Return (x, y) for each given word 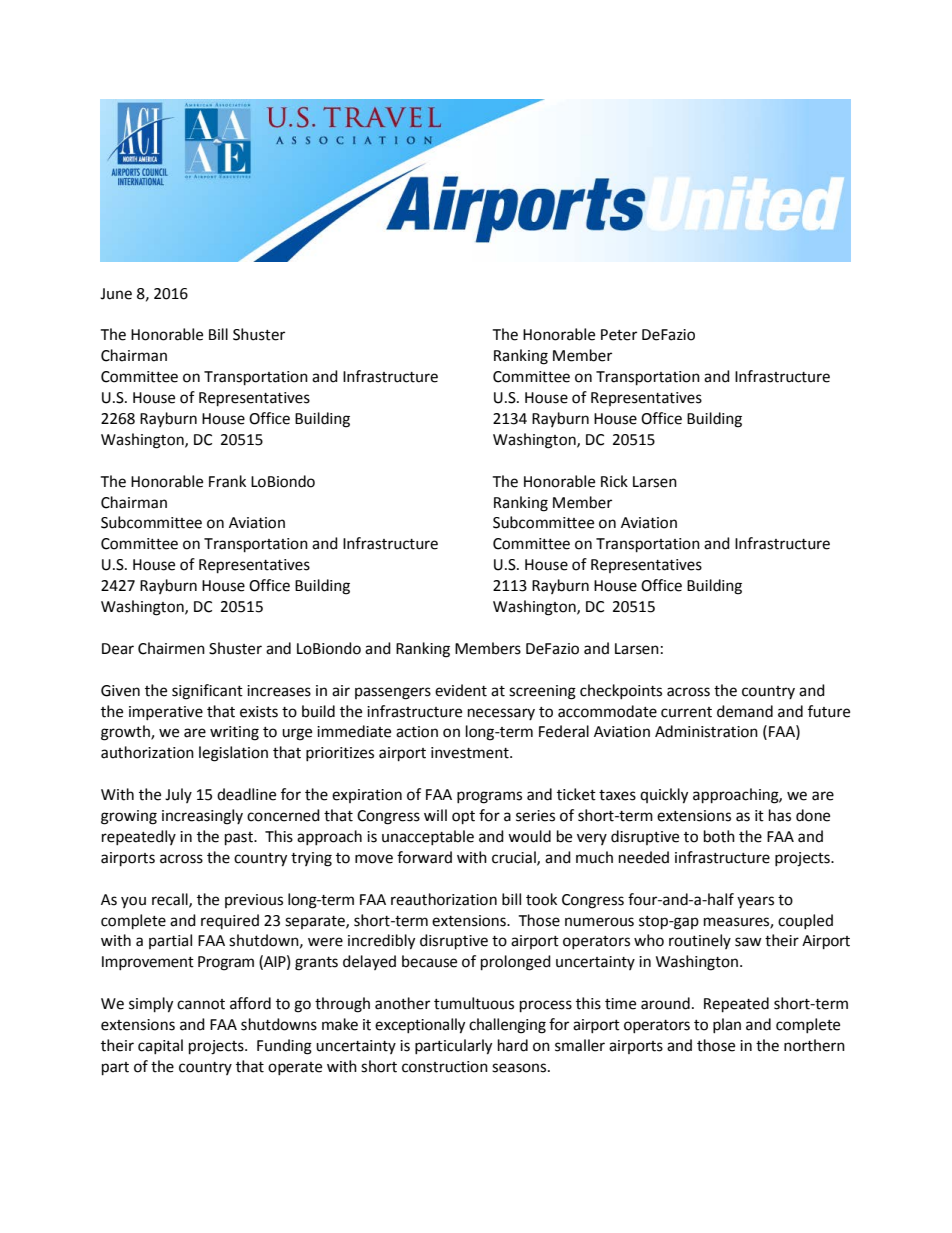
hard (513, 1045)
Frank (227, 481)
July (178, 795)
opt (463, 818)
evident (461, 690)
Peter (619, 335)
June (116, 294)
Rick (614, 481)
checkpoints (621, 691)
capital (160, 1046)
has (780, 815)
